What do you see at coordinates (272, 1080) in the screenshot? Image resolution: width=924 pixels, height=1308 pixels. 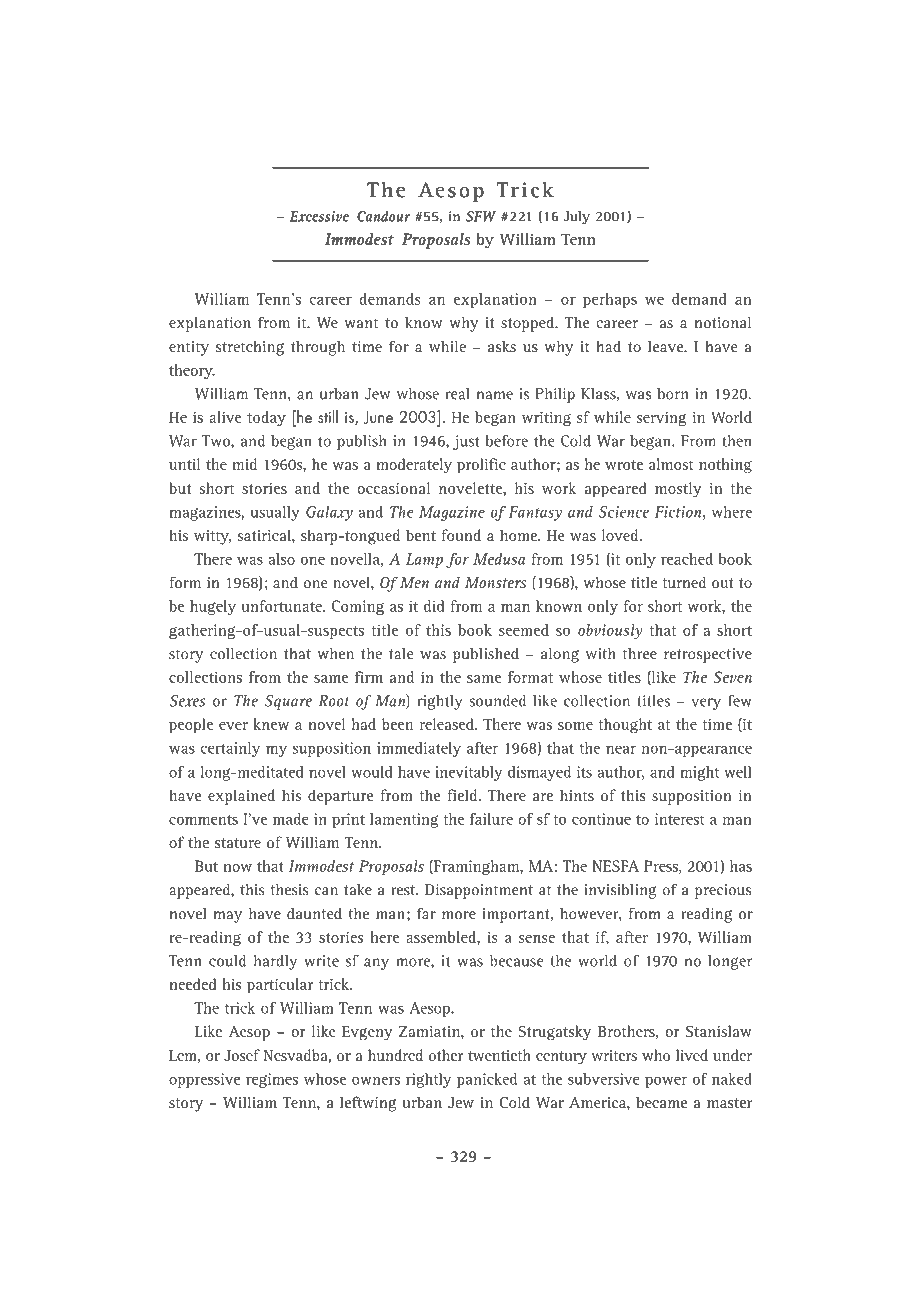 I see `regimes` at bounding box center [272, 1080].
